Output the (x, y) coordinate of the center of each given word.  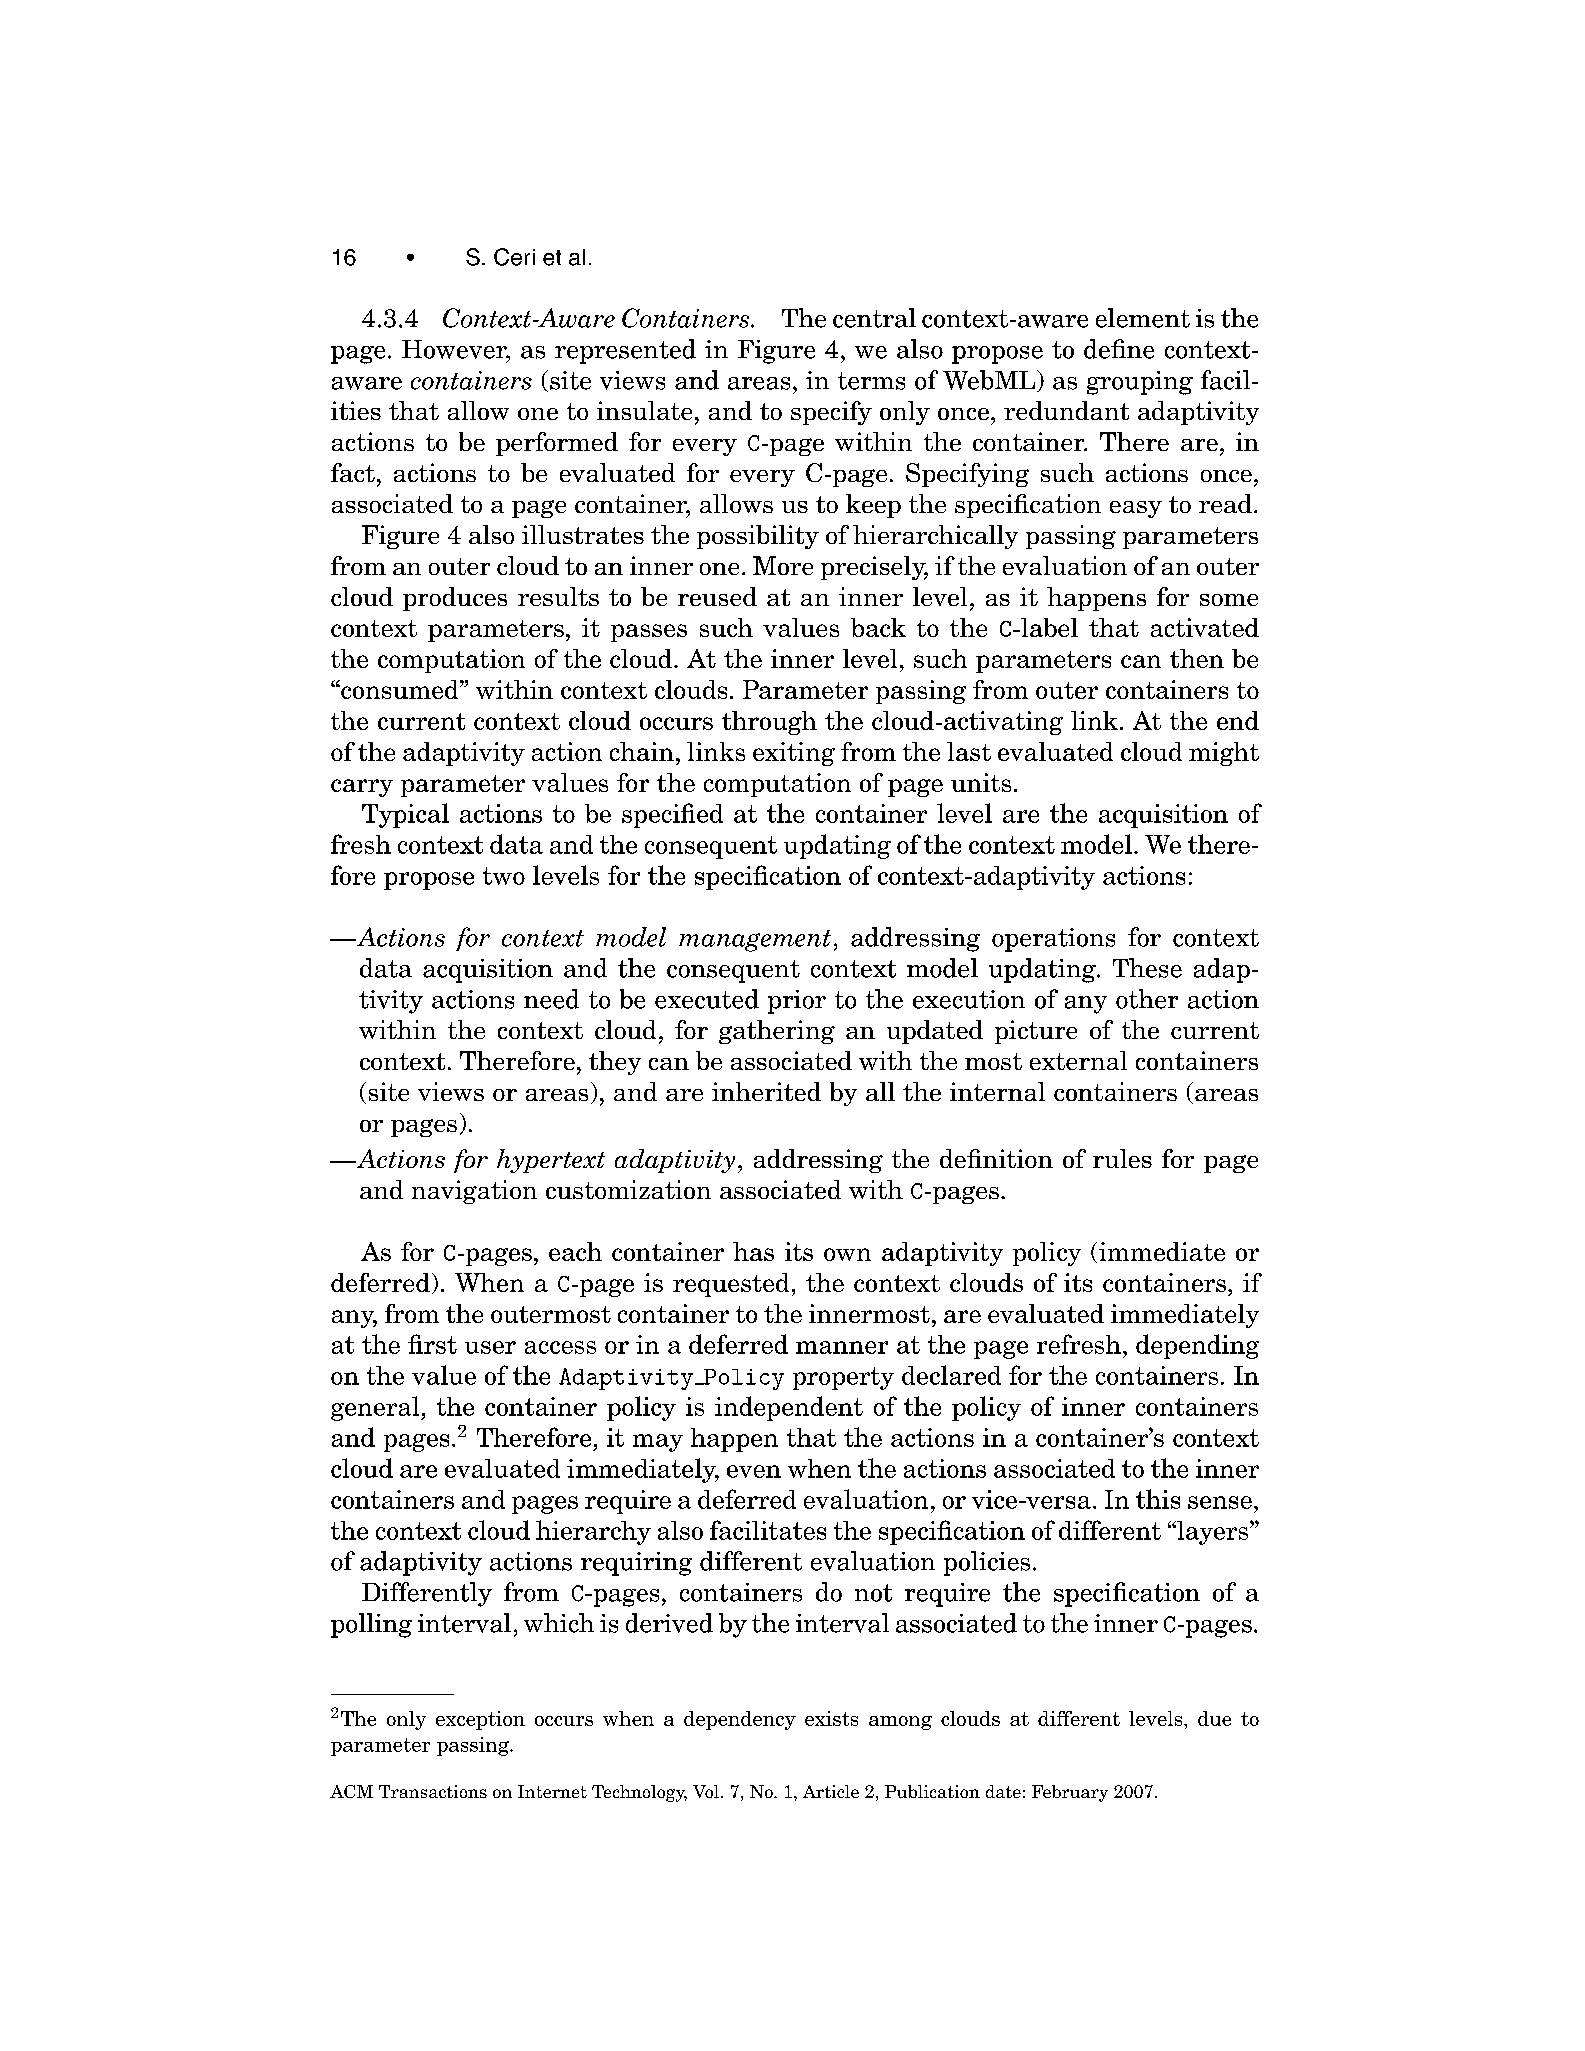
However (455, 350)
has (753, 1251)
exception (480, 1720)
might (1224, 754)
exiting (794, 754)
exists (831, 1718)
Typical (405, 815)
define (1119, 349)
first (432, 1344)
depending (1197, 1346)
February (1070, 1793)
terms (871, 381)
